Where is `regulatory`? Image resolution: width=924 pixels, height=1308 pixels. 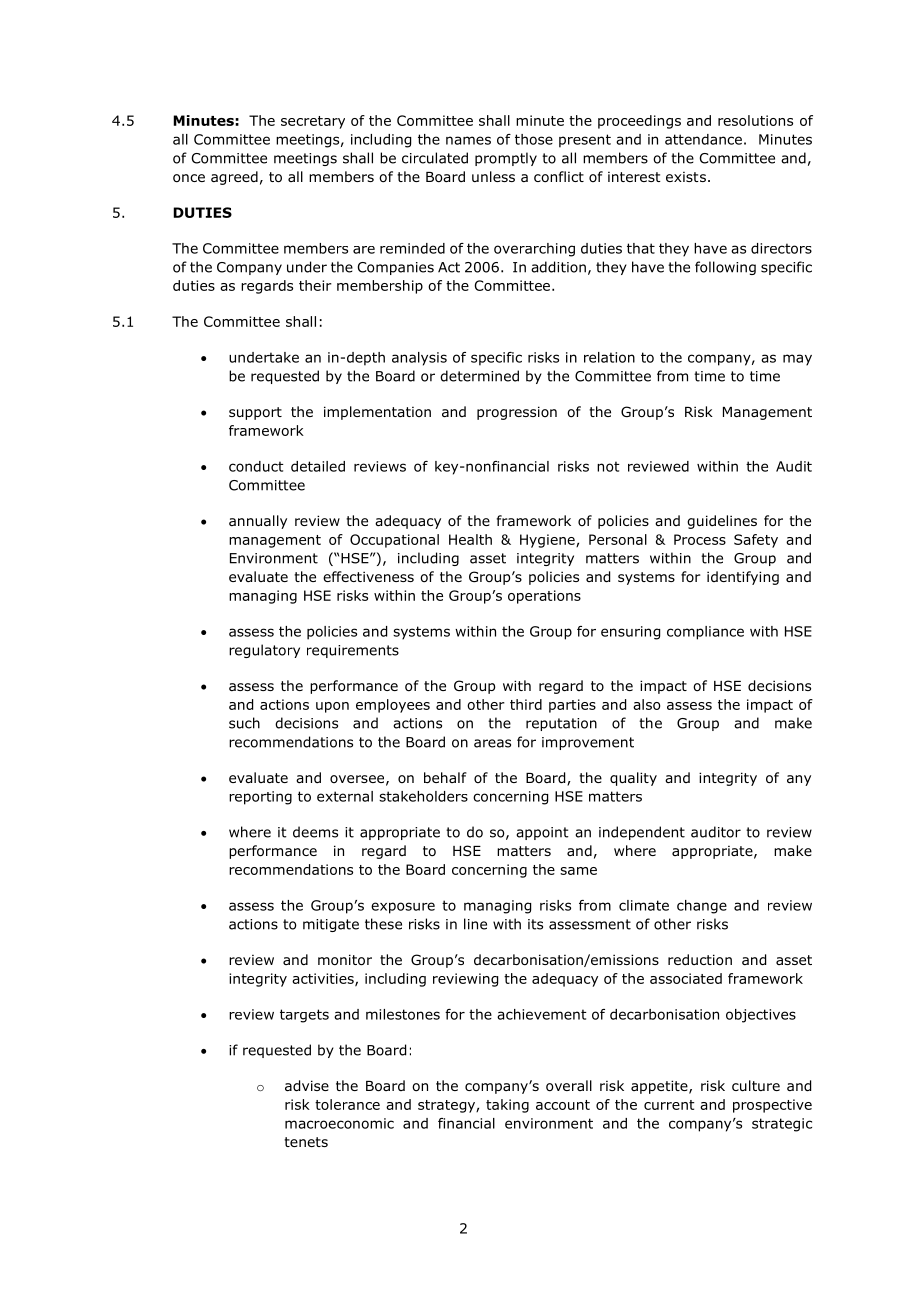 regulatory is located at coordinates (264, 651).
